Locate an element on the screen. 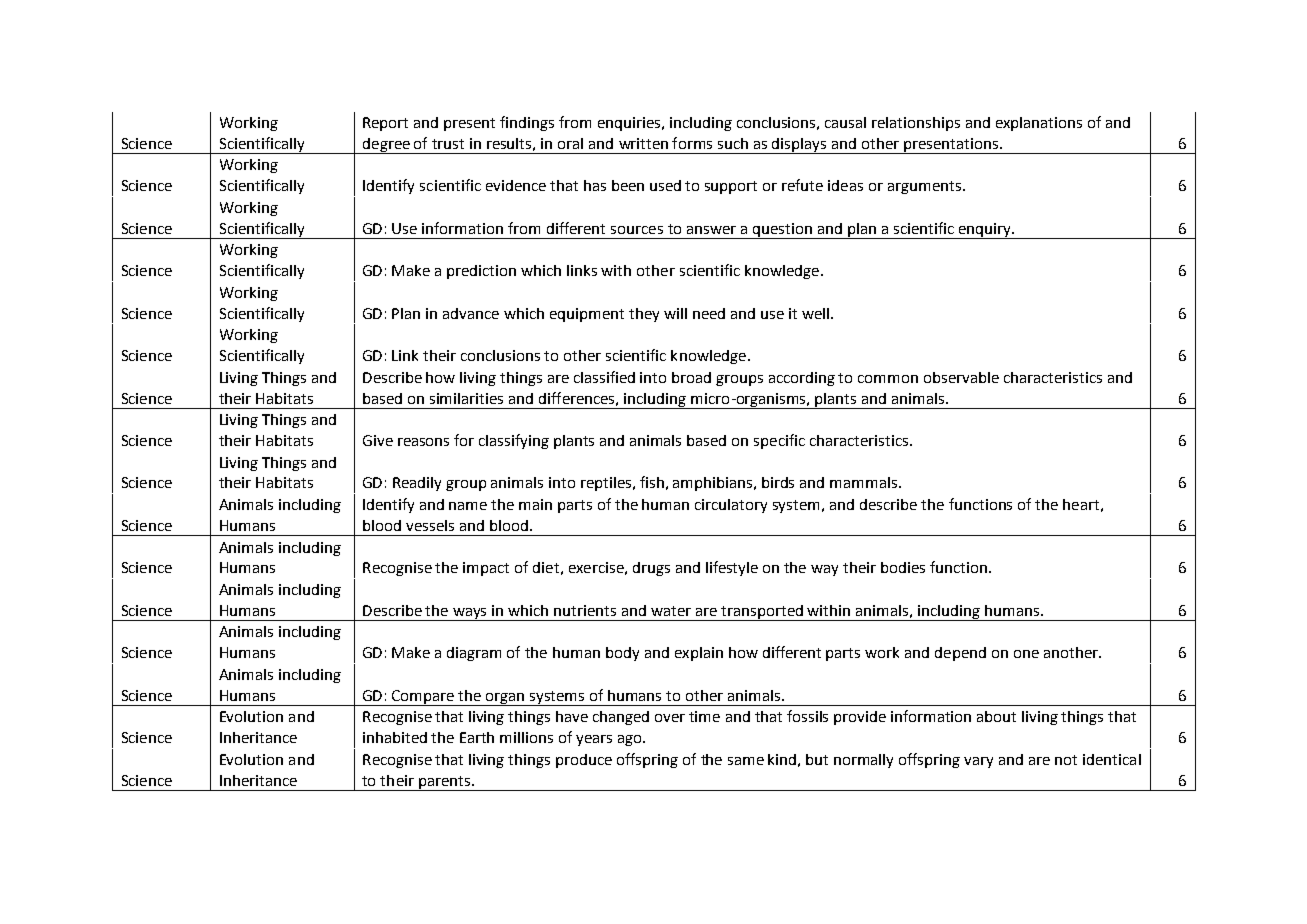  one is located at coordinates (1026, 654).
